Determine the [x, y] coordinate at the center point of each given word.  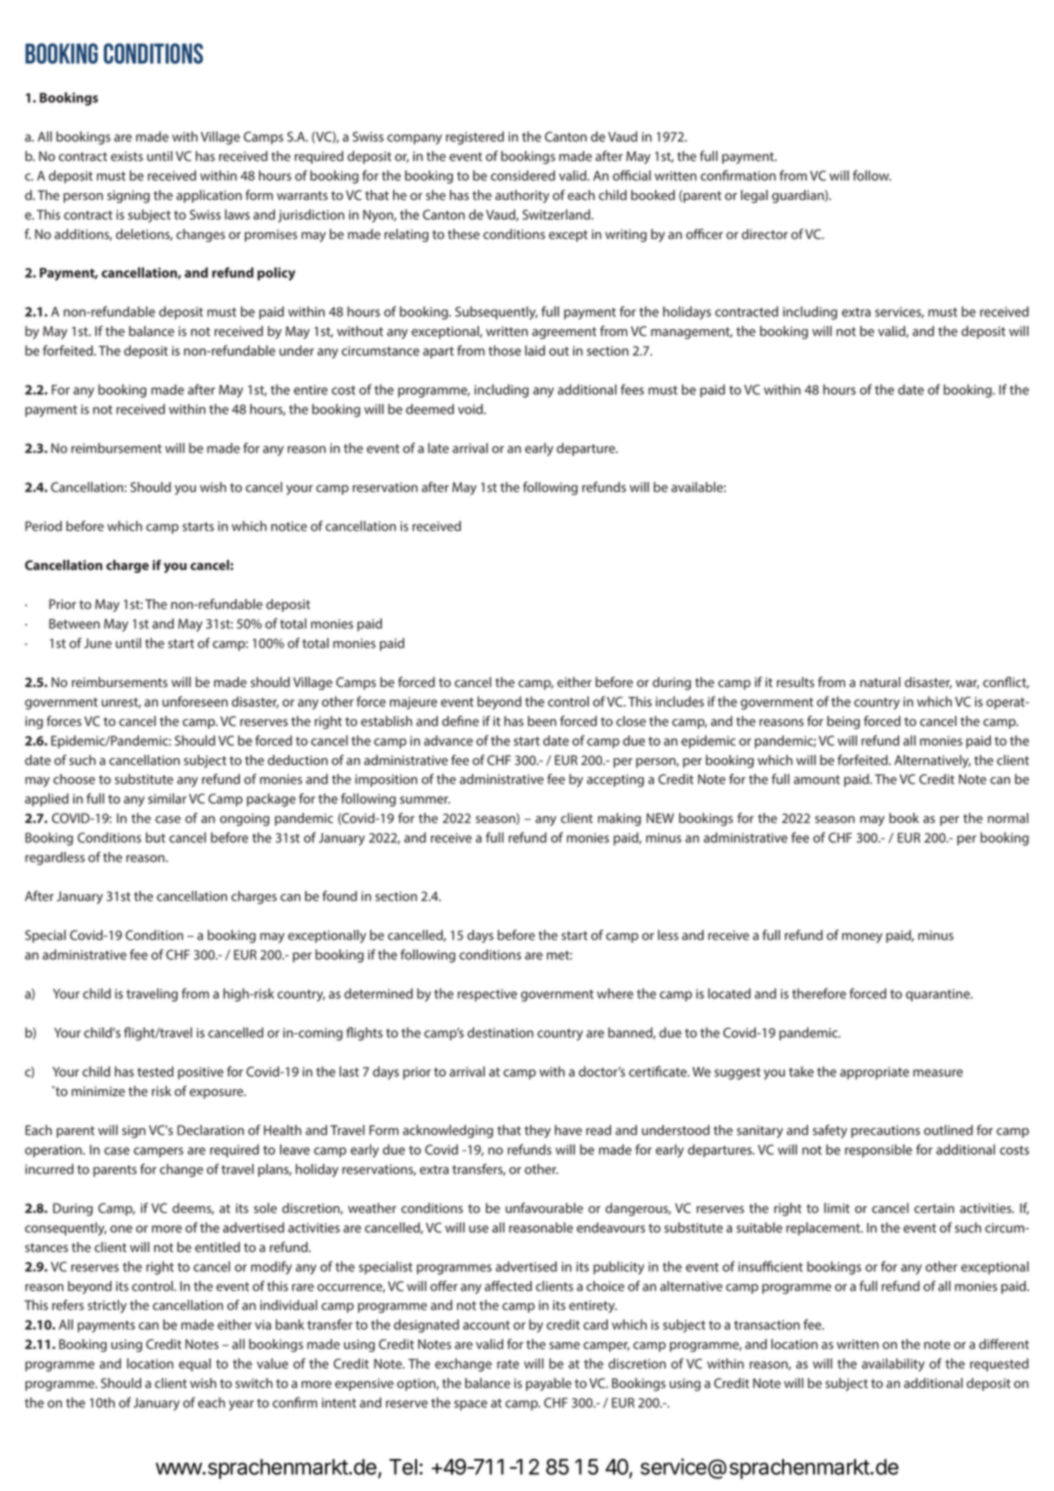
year [241, 1405]
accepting [615, 780]
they [538, 1131]
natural [880, 682]
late [438, 448]
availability [893, 1365]
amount [817, 779]
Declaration [210, 1130]
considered [523, 175]
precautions [885, 1131]
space [470, 1405]
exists [127, 156]
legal [754, 196]
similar [167, 798]
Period [43, 526]
